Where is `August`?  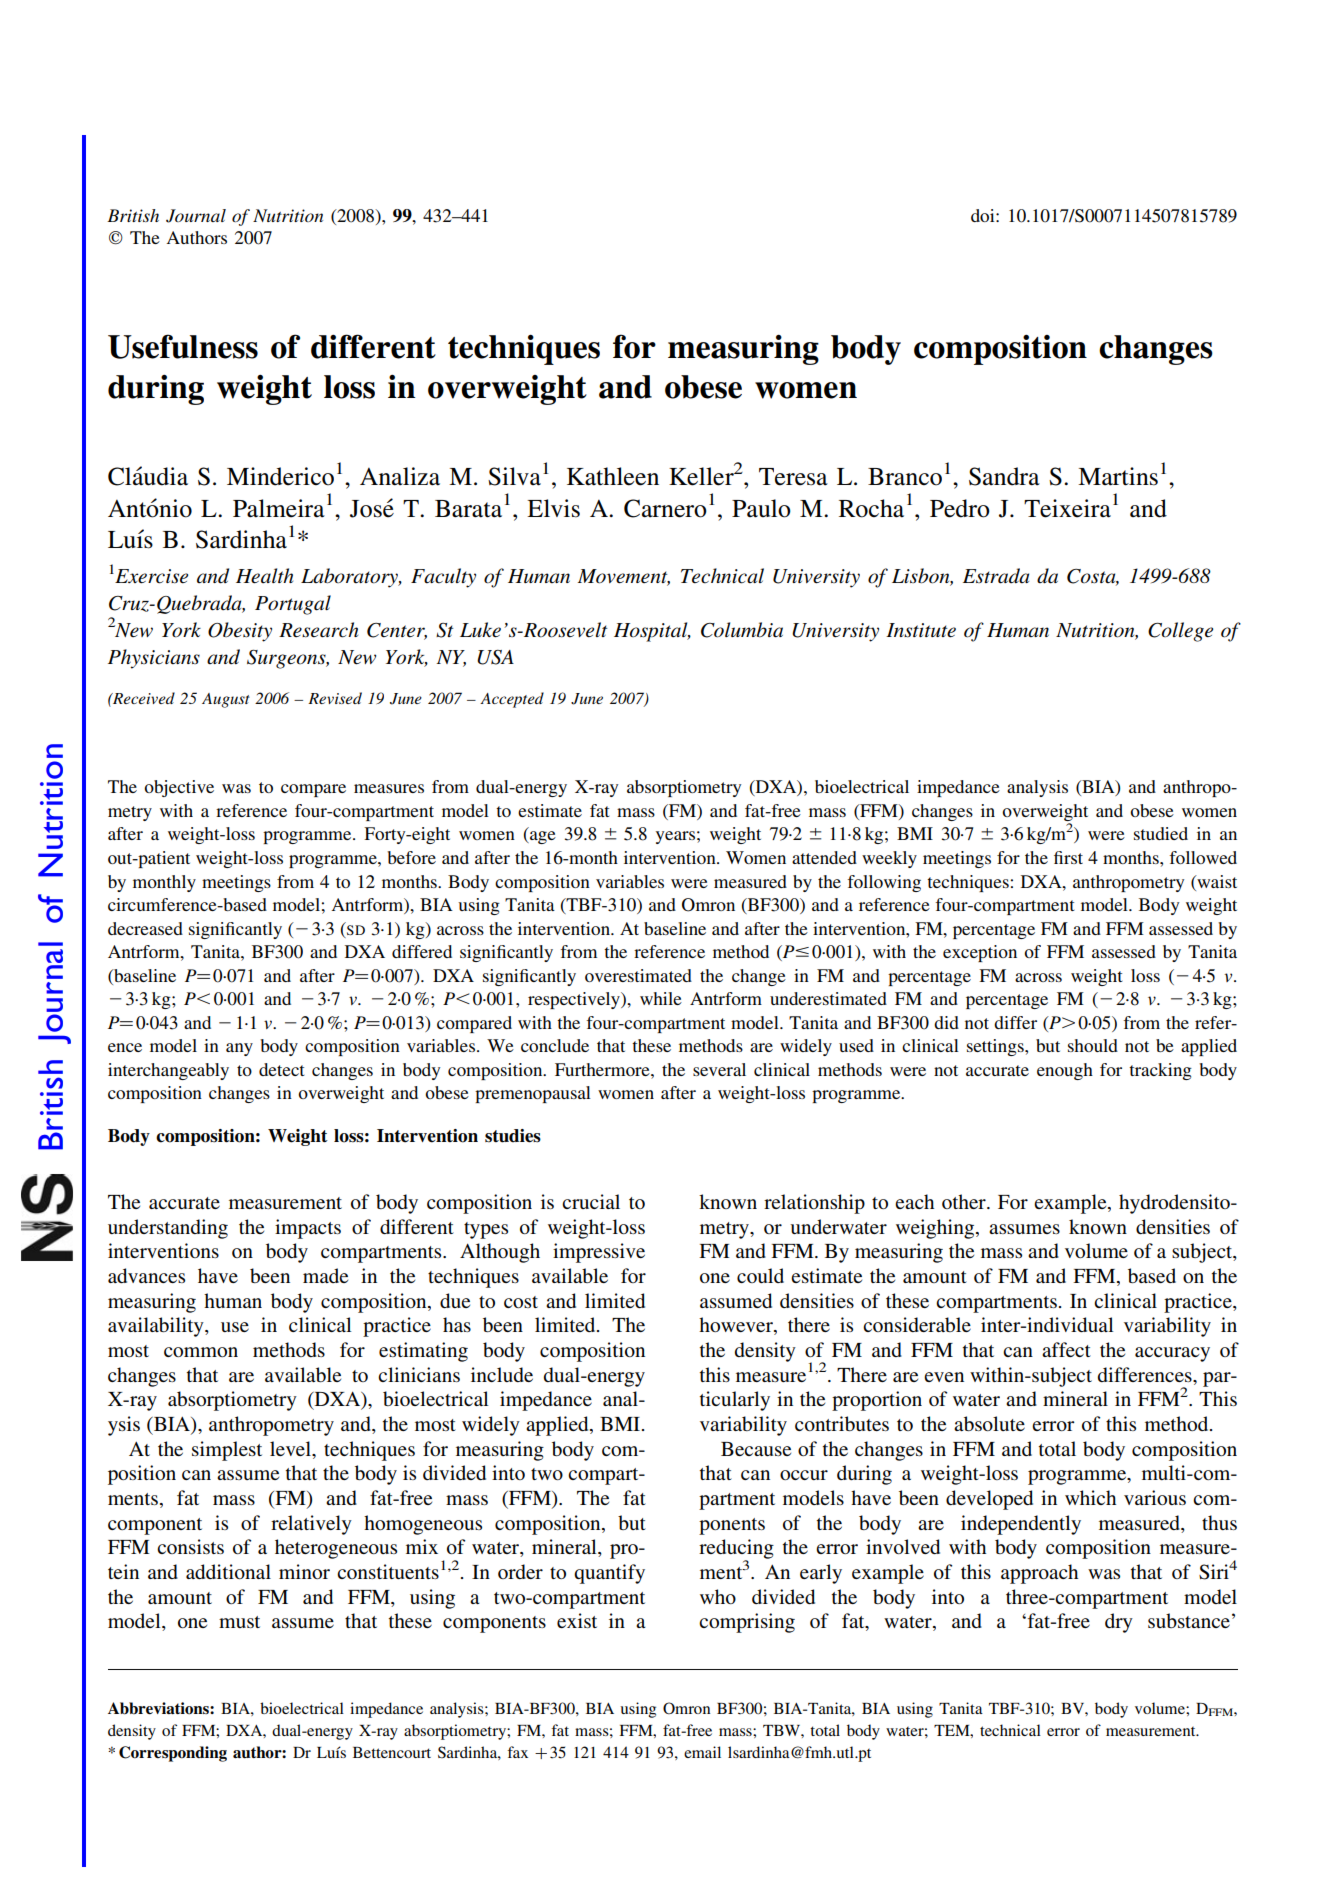
August is located at coordinates (226, 700).
